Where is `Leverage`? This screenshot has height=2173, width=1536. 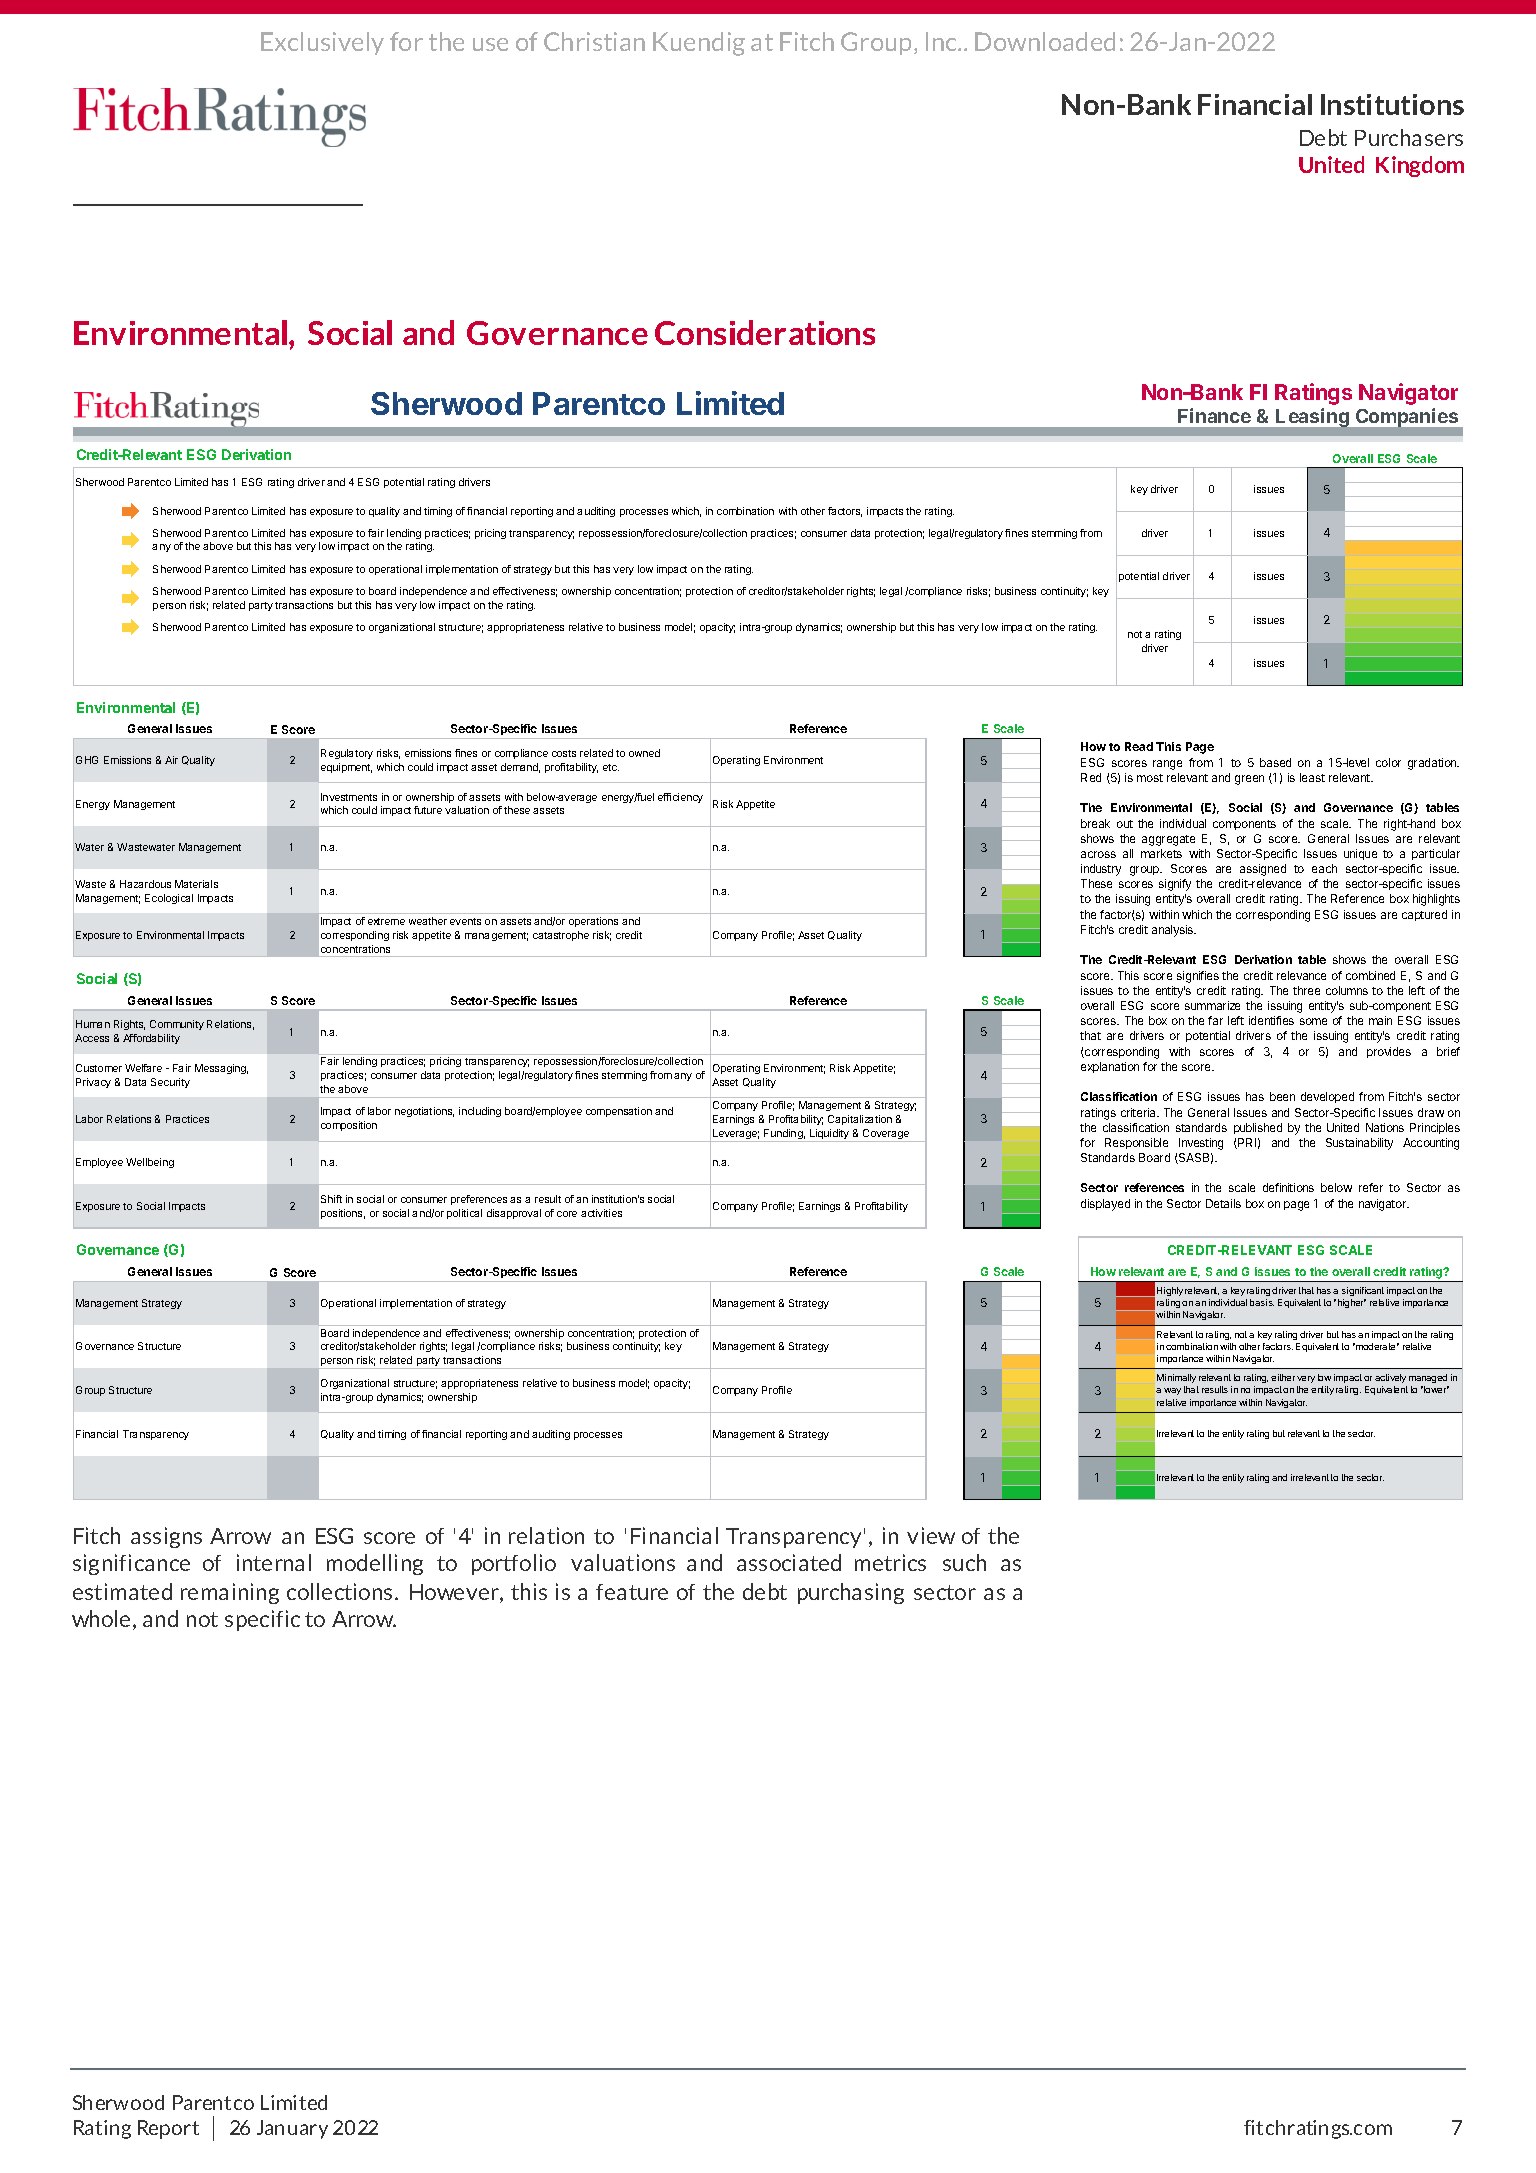 Leverage is located at coordinates (735, 1135).
